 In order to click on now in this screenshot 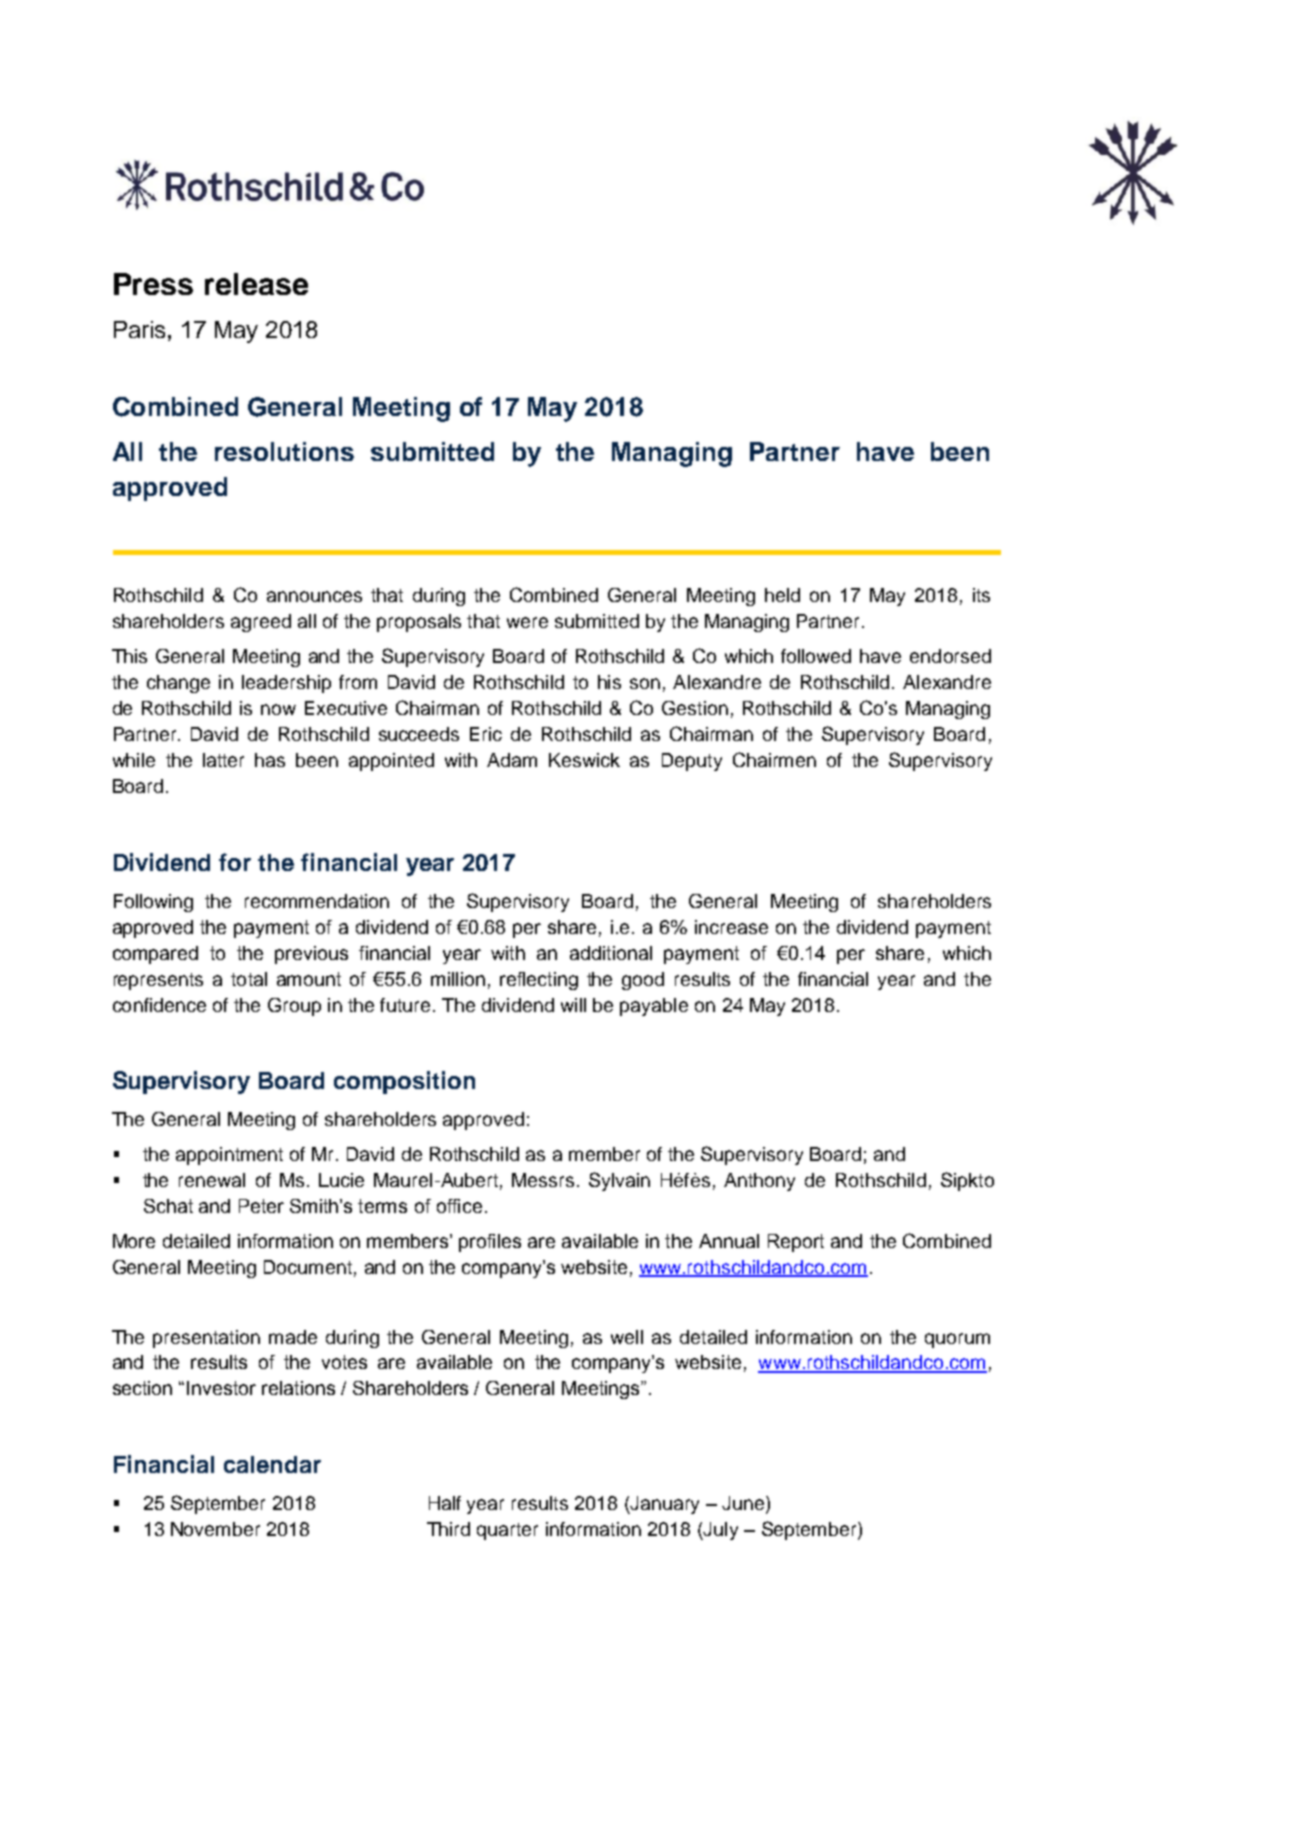, I will do `click(278, 709)`.
